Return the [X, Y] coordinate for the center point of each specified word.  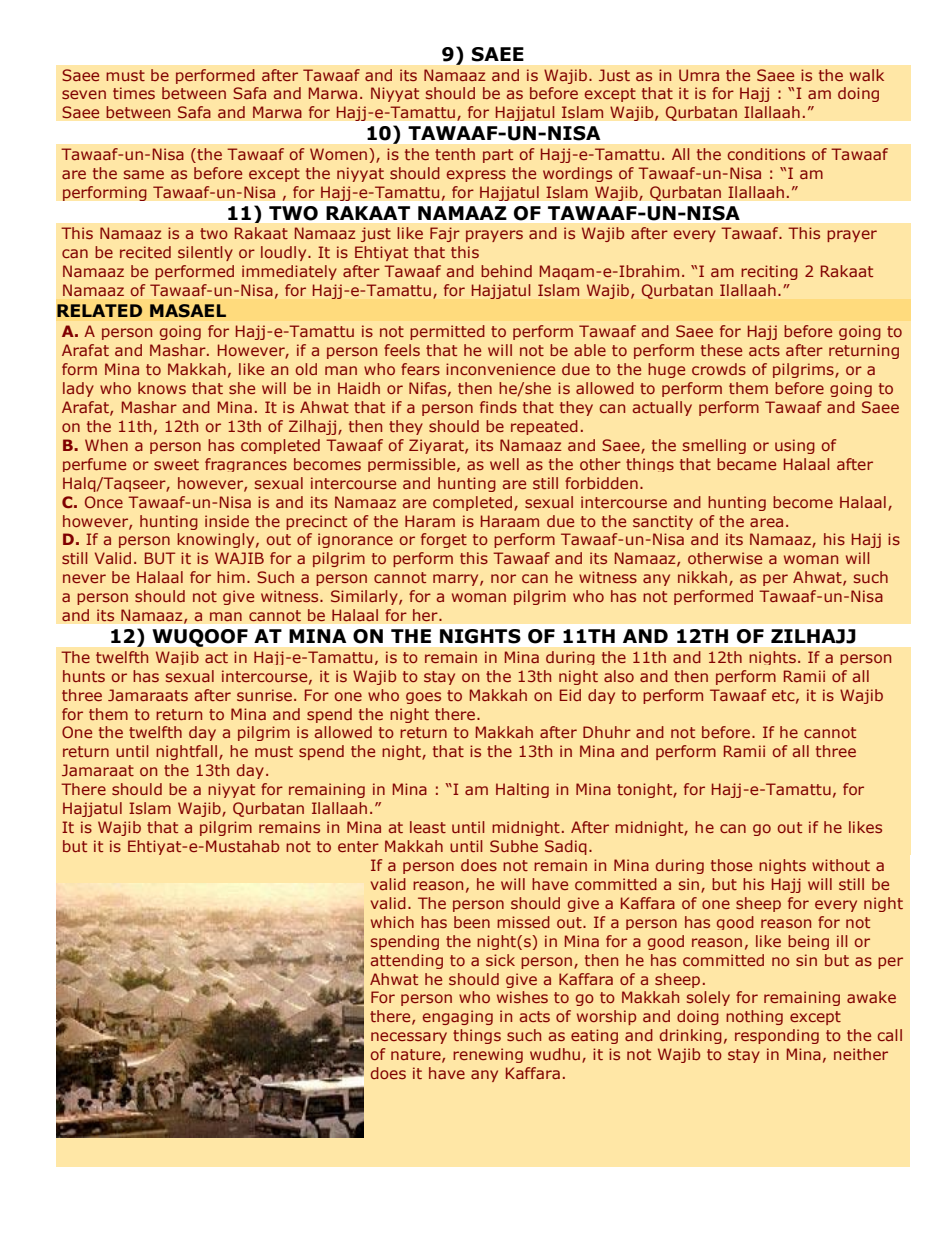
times [134, 93]
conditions [766, 154]
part [498, 156]
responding [777, 1036]
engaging [458, 1017]
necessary [409, 1038]
